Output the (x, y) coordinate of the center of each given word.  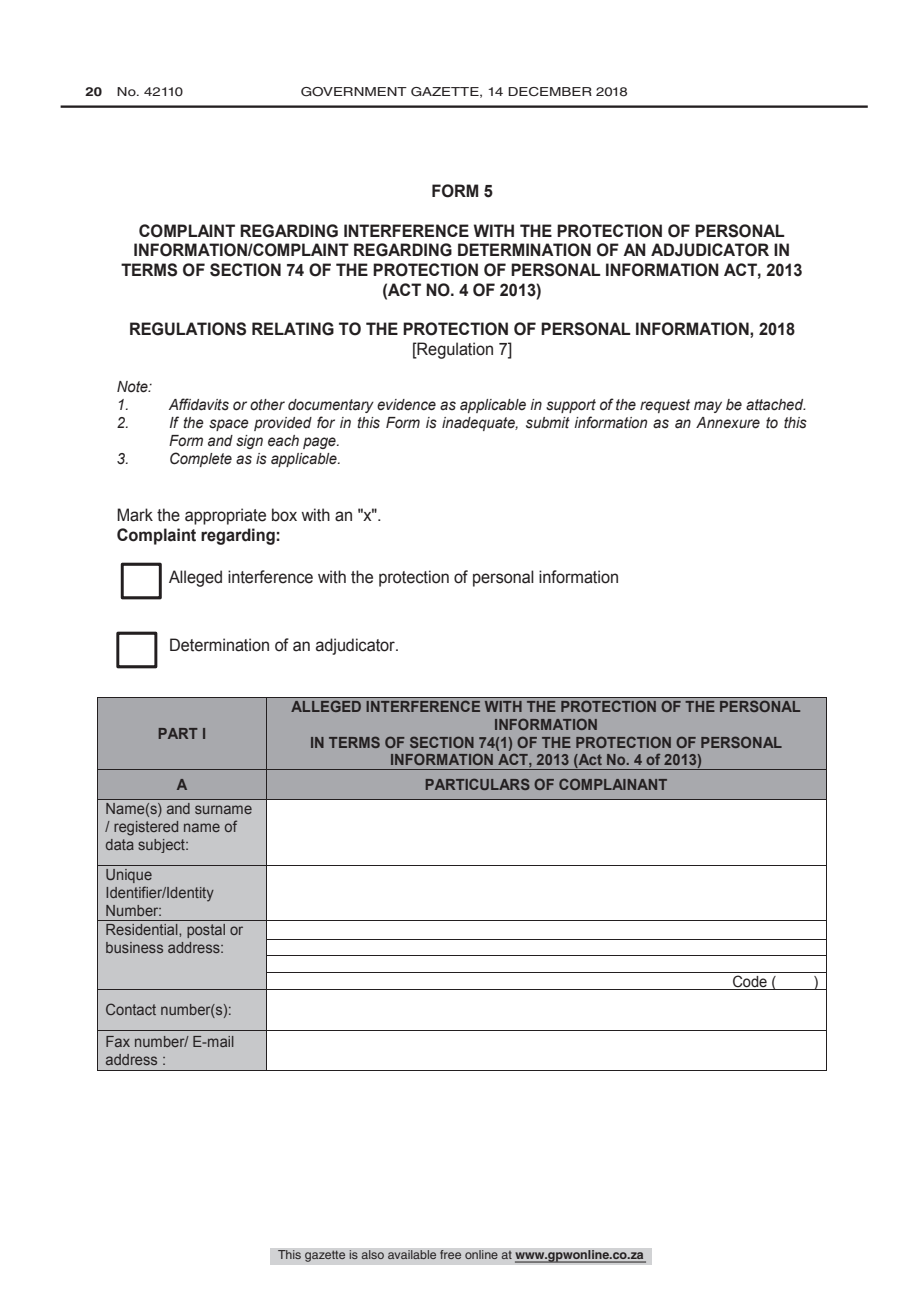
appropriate (225, 516)
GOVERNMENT (354, 92)
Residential (143, 929)
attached (775, 405)
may (708, 407)
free (451, 1255)
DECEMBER (550, 91)
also (372, 1255)
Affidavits (199, 404)
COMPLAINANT (613, 784)
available (412, 1255)
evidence (406, 405)
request (665, 406)
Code (750, 982)
